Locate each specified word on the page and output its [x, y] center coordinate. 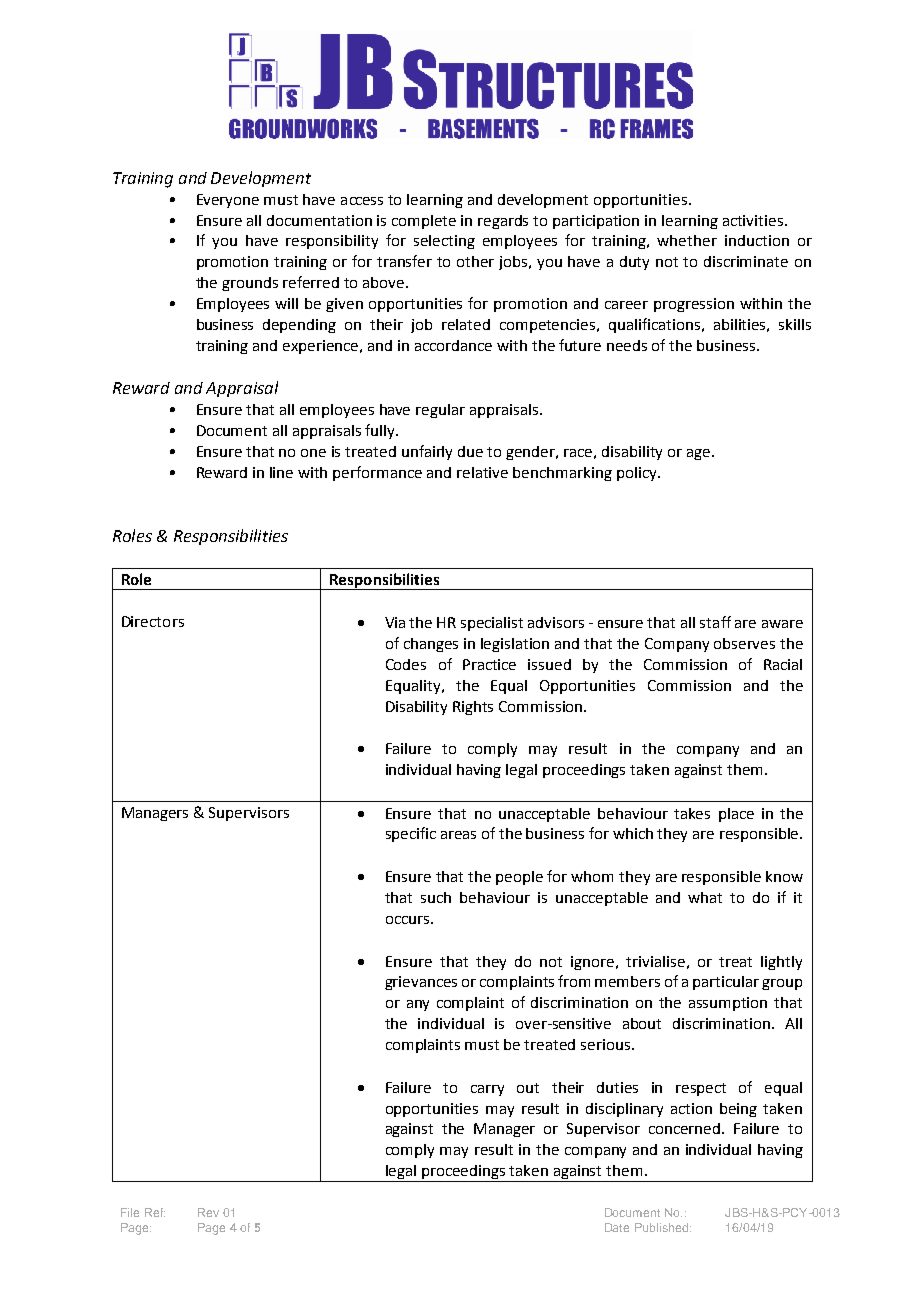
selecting [444, 242]
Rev [208, 1212]
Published [661, 1227]
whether [687, 240]
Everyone [228, 201]
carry [487, 1090]
